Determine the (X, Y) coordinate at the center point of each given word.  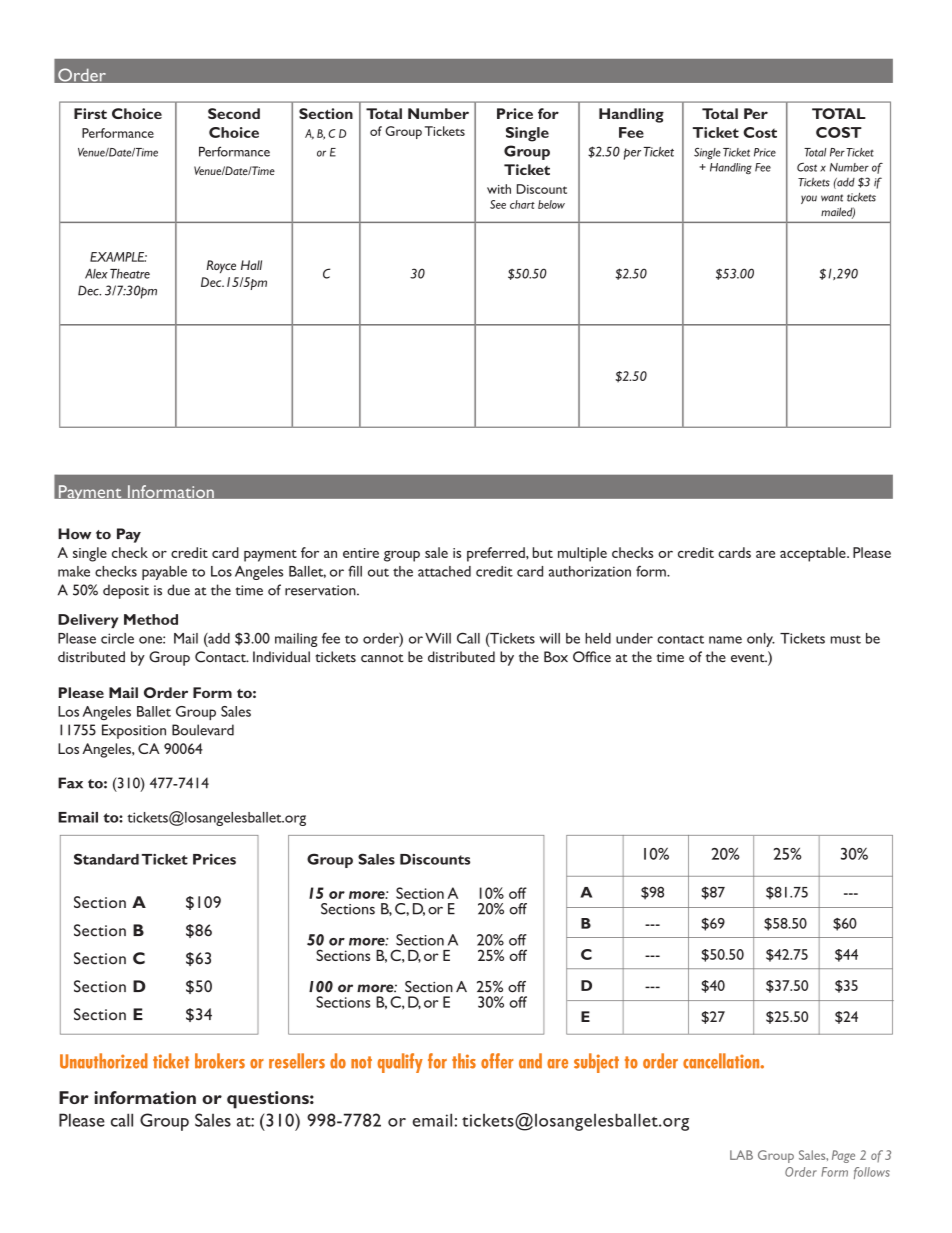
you (809, 199)
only (761, 640)
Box (556, 657)
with (499, 189)
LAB (741, 1155)
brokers (220, 1061)
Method (151, 619)
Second (234, 113)
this (464, 1061)
